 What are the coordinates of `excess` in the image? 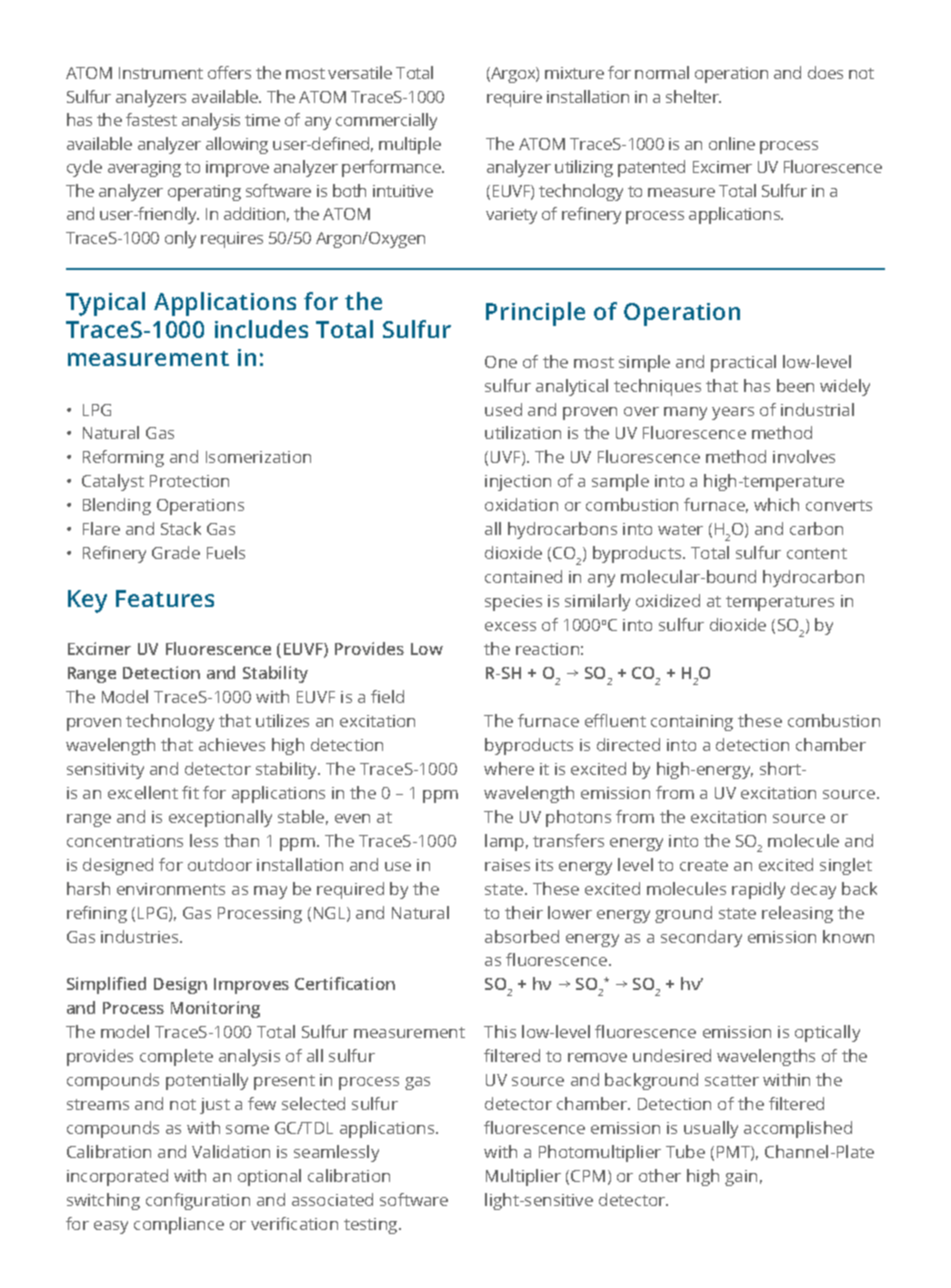 It's located at (510, 626).
